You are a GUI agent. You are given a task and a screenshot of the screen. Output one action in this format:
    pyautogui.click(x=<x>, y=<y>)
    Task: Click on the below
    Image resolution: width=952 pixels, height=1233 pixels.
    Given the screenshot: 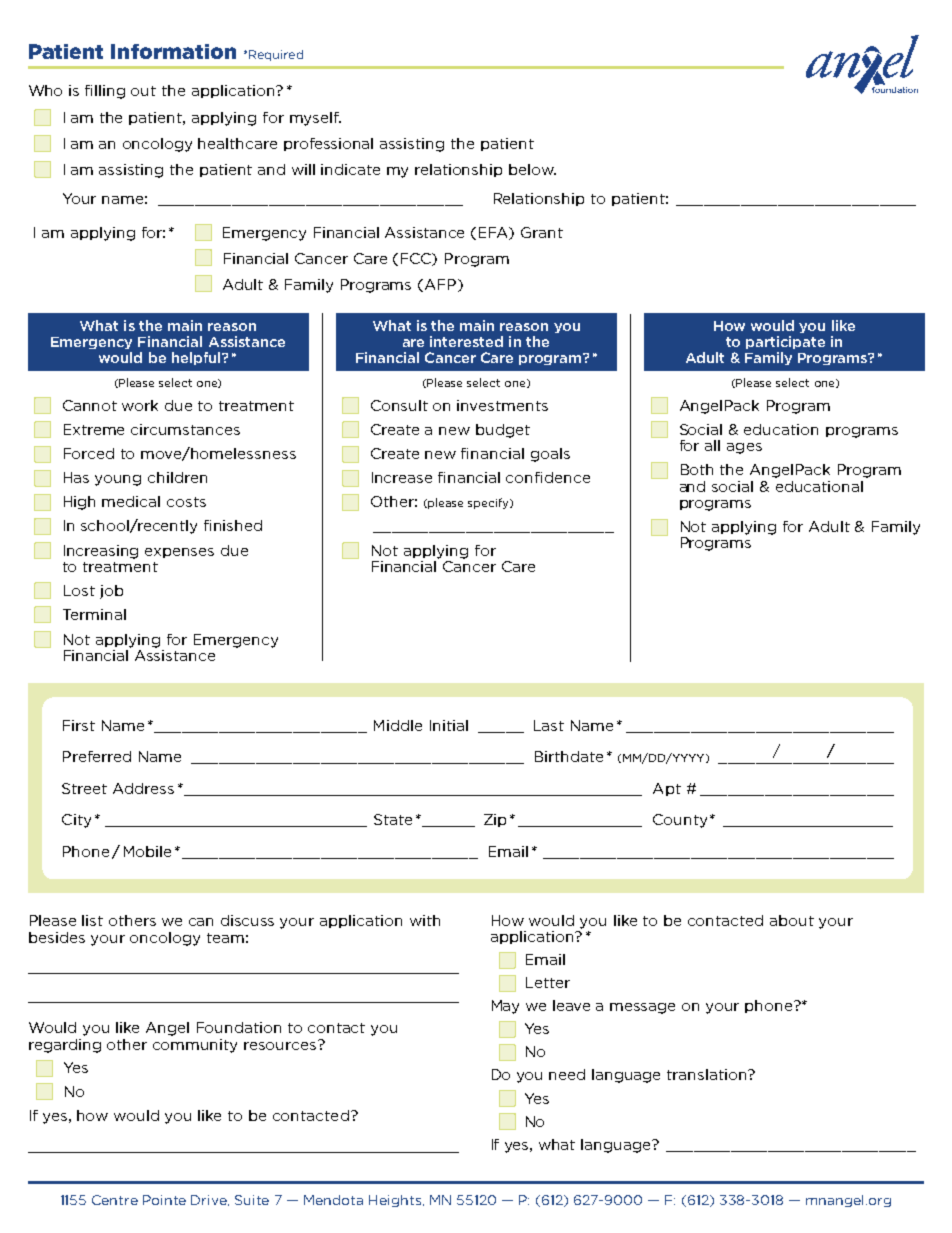 What is the action you would take?
    pyautogui.click(x=532, y=169)
